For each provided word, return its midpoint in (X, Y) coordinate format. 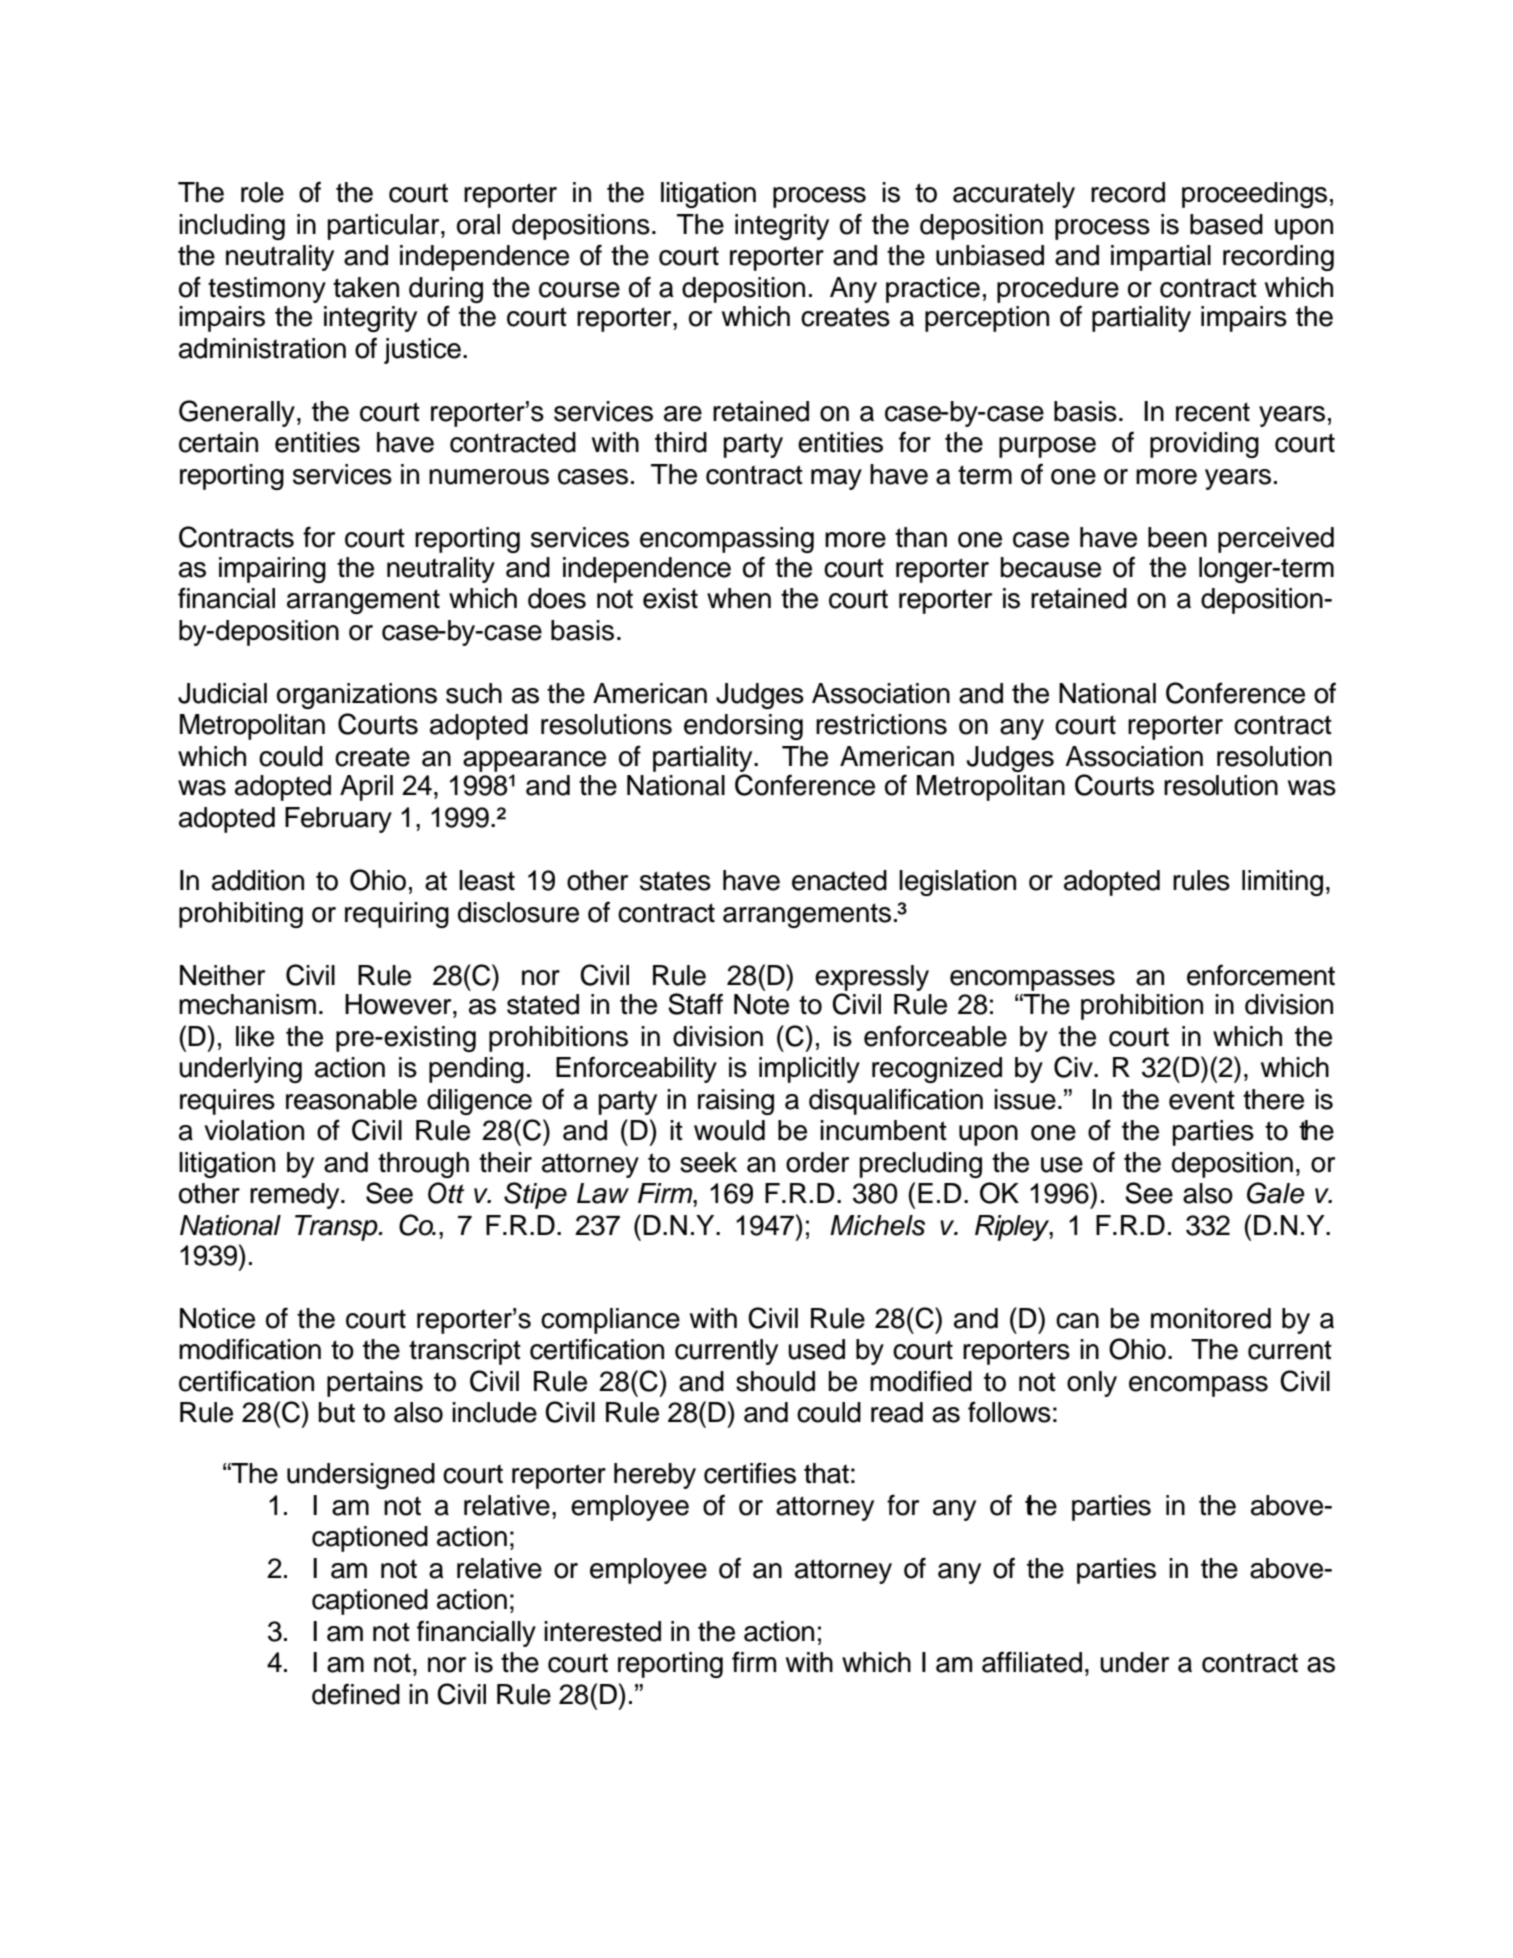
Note (761, 1004)
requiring (397, 915)
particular (385, 227)
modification (250, 1349)
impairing (272, 570)
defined (356, 1694)
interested (602, 1631)
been (1177, 537)
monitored (1211, 1318)
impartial (1161, 258)
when (739, 598)
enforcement (1261, 975)
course (579, 290)
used (816, 1349)
